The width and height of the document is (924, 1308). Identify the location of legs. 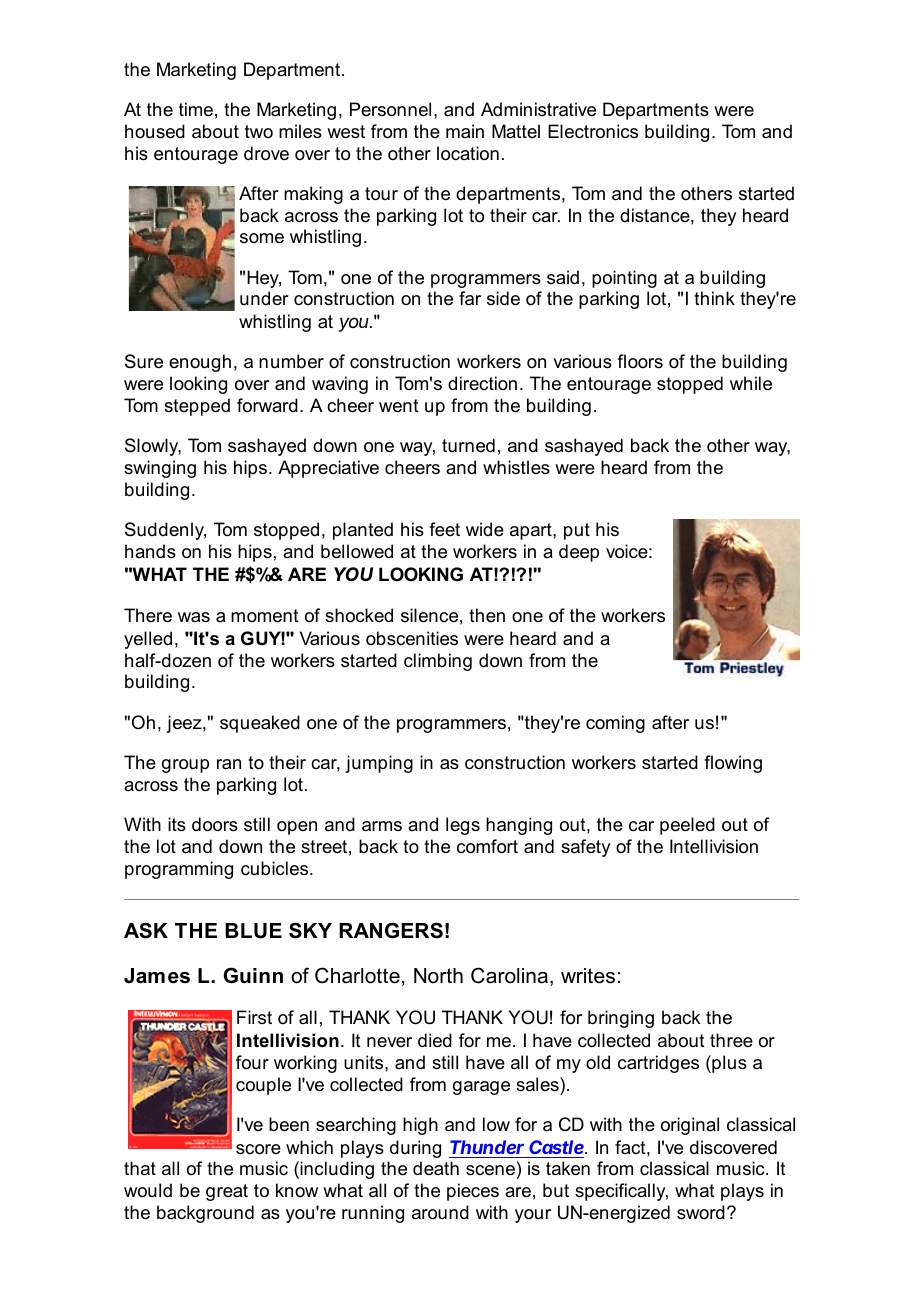
(463, 826).
